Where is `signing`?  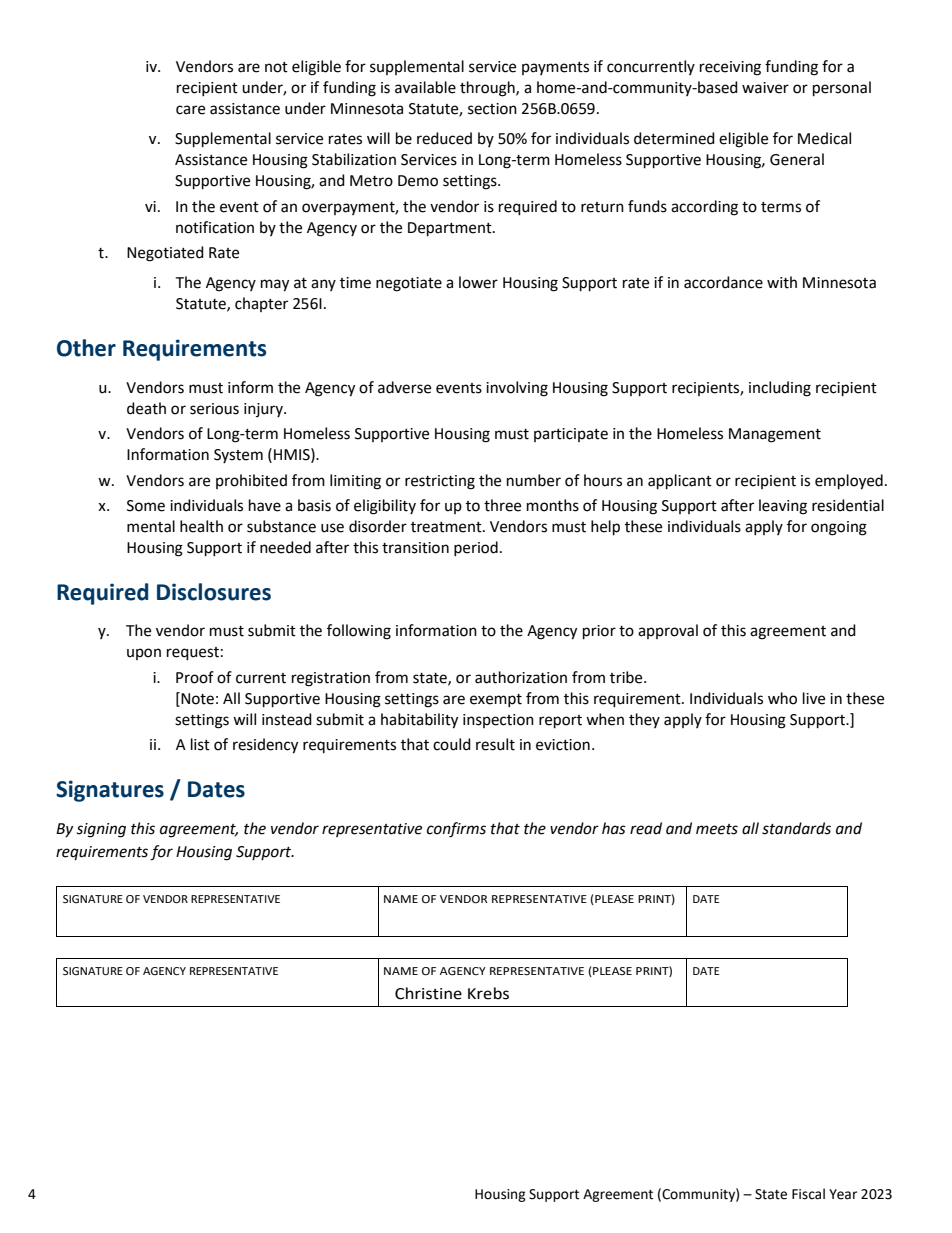
signing is located at coordinates (101, 830).
